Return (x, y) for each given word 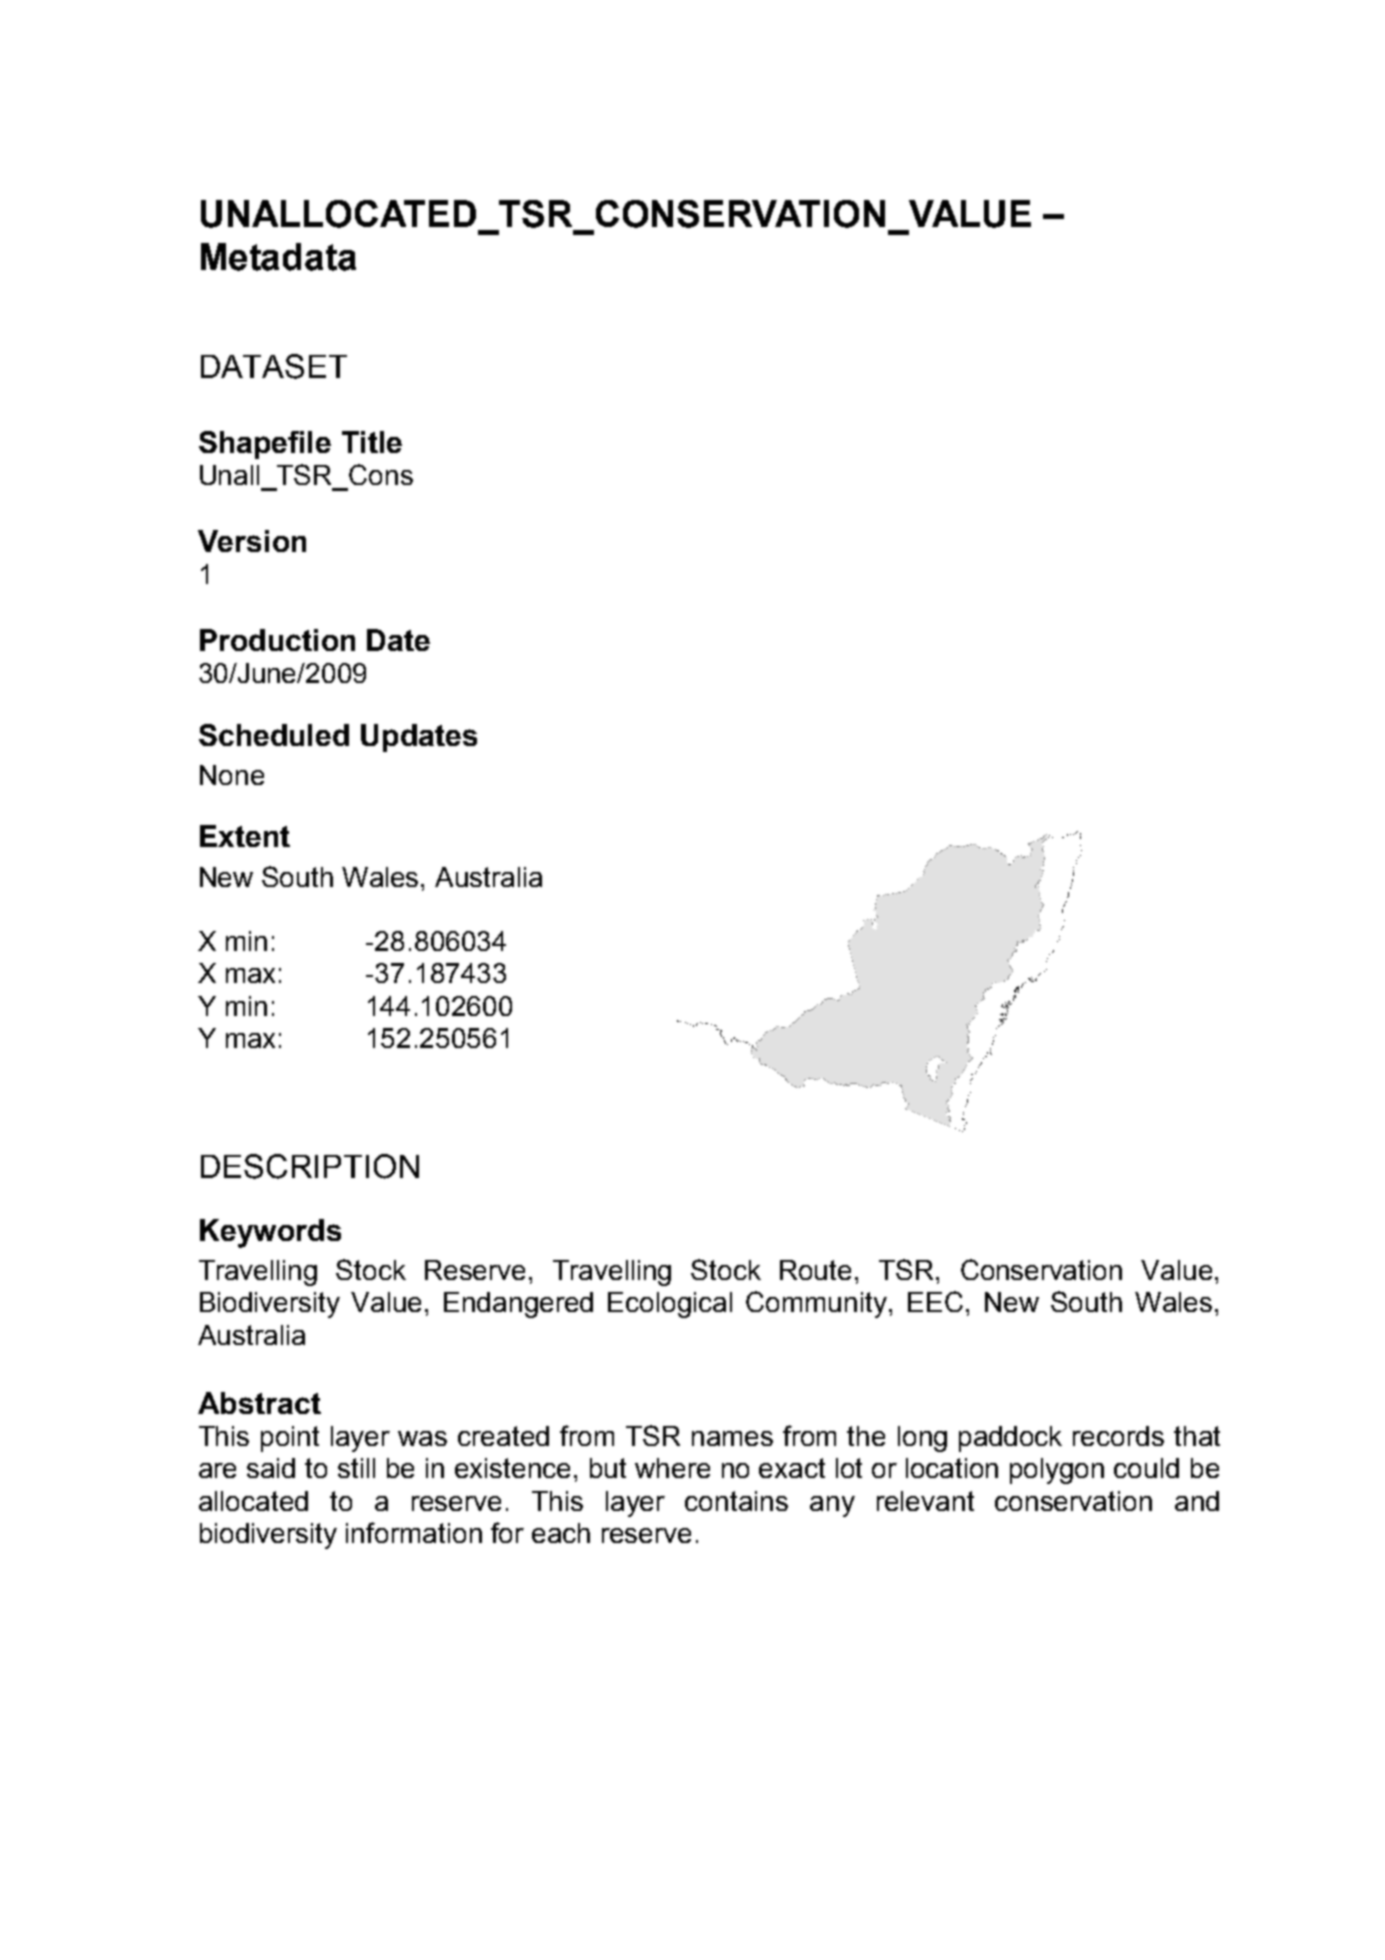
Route (815, 1270)
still (356, 1468)
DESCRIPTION (310, 1166)
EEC (935, 1301)
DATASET (274, 366)
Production (277, 640)
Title (372, 442)
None (232, 775)
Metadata (278, 257)
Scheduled (274, 735)
